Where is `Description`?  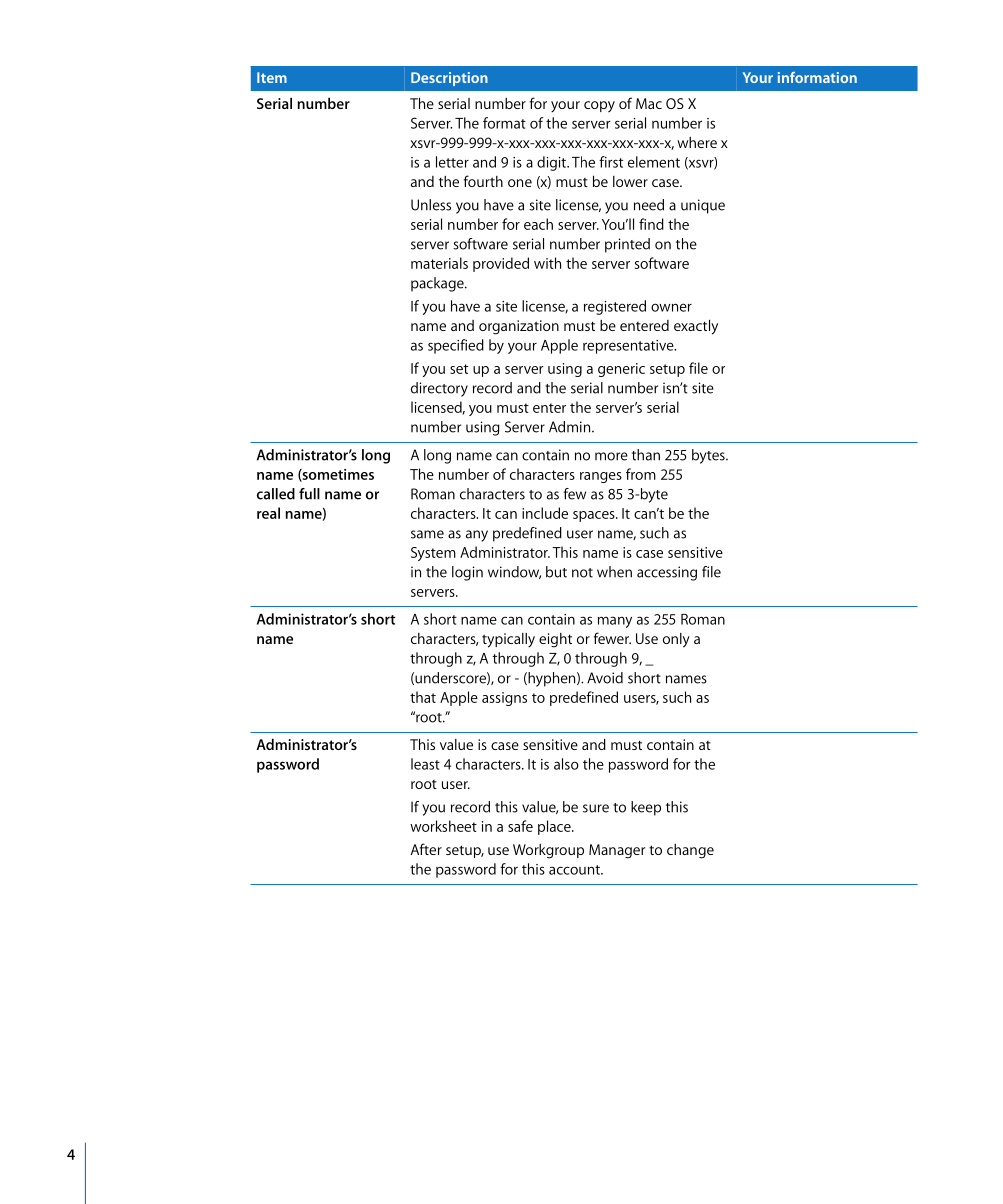
Description is located at coordinates (449, 79).
